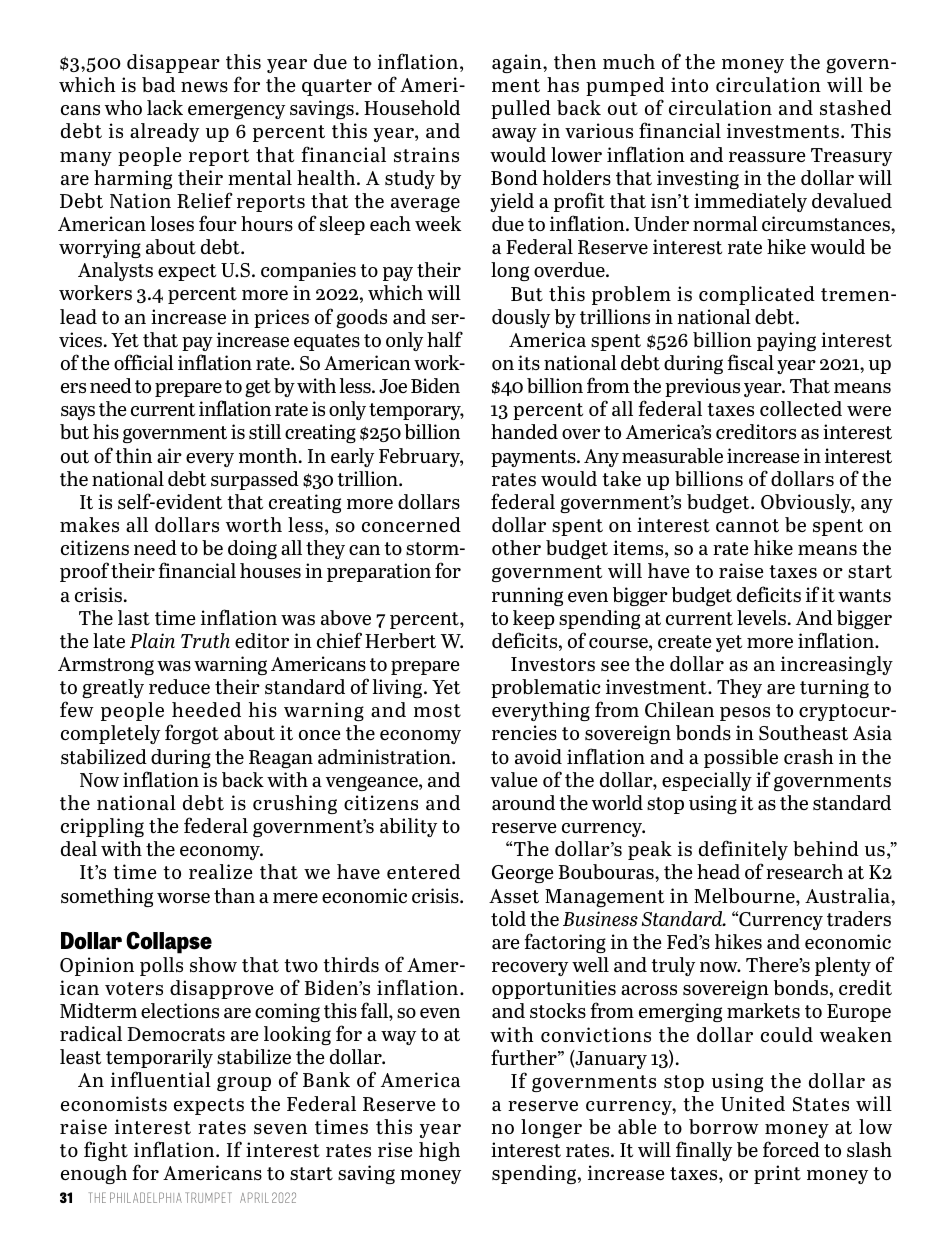 Image resolution: width=952 pixels, height=1250 pixels. Describe the element at coordinates (763, 617) in the page. I see `levels` at that location.
